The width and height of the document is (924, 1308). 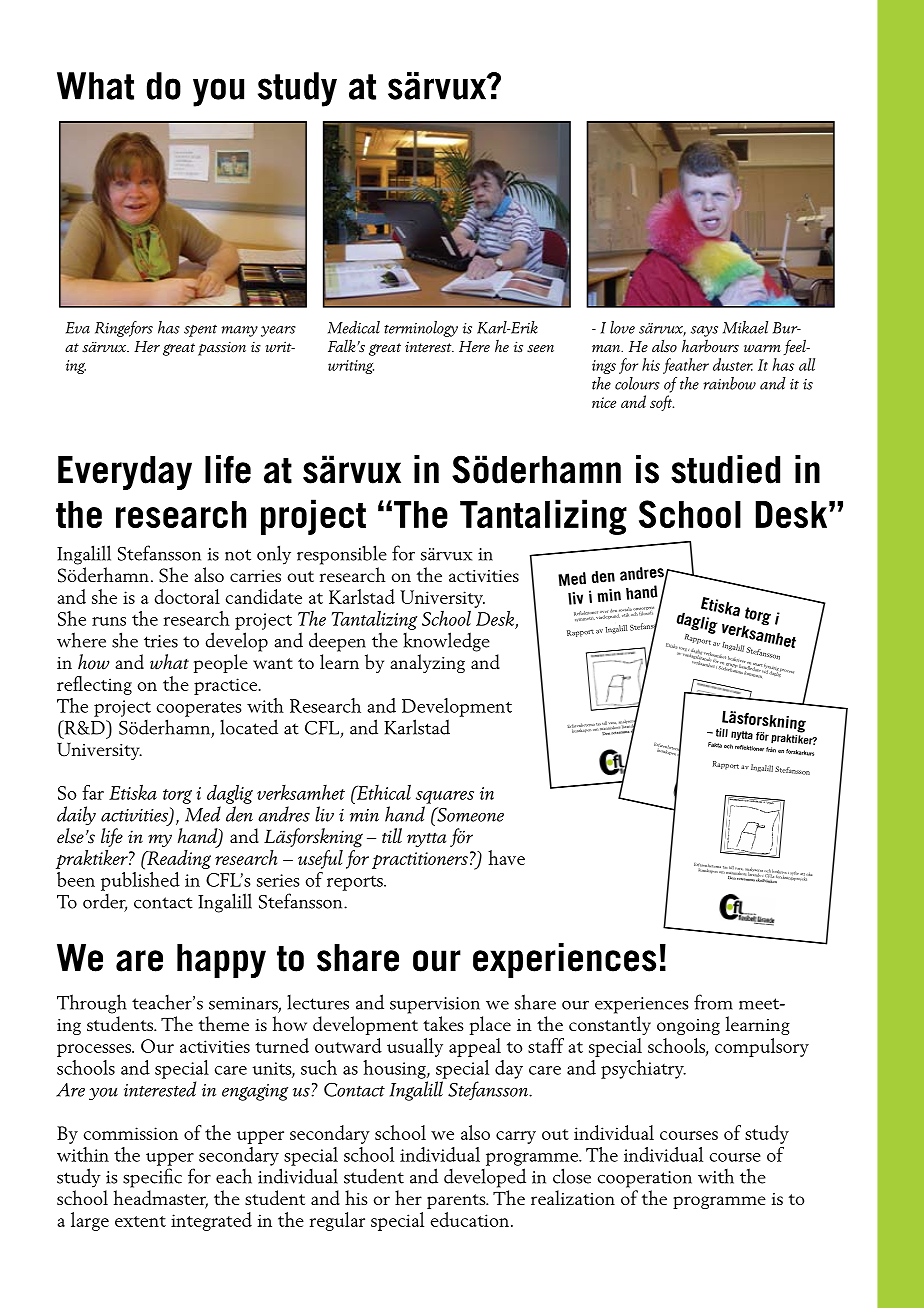 What do you see at coordinates (140, 880) in the document?
I see `published` at bounding box center [140, 880].
